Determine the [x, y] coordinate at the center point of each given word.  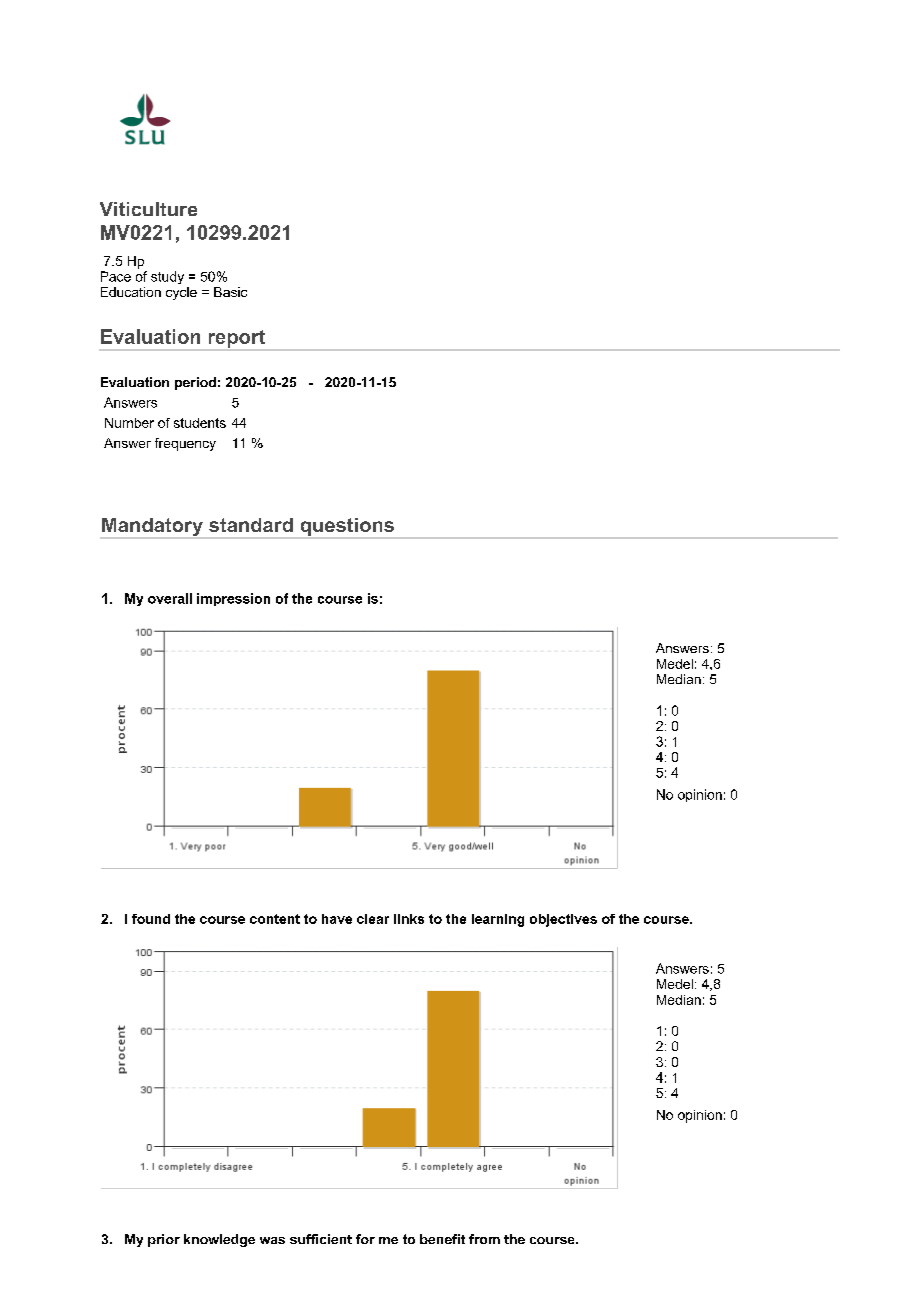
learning [498, 920]
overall [170, 598]
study [167, 277]
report [237, 340]
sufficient [321, 1239]
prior [164, 1240]
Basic [230, 292]
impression [233, 599]
